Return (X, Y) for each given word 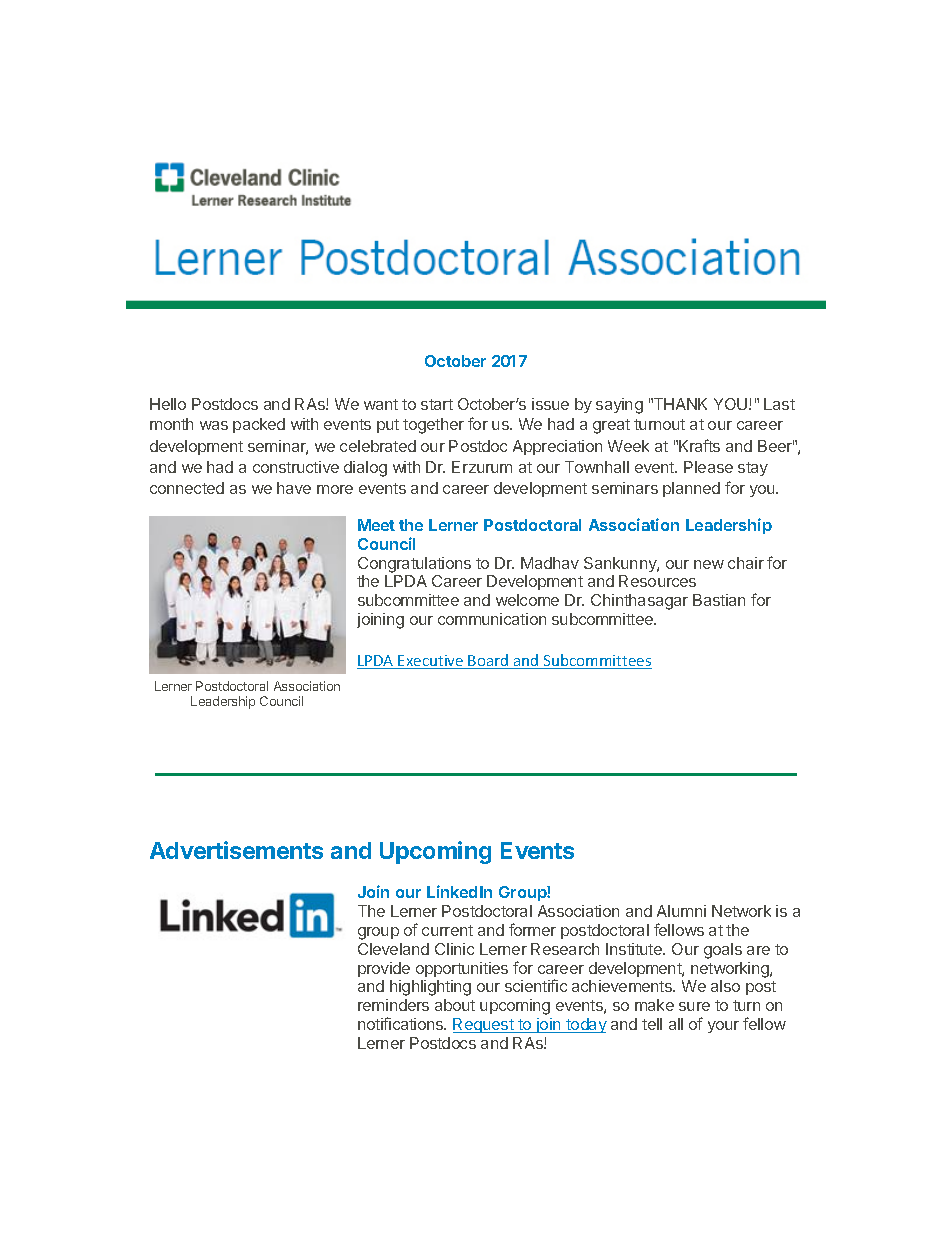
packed (259, 425)
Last (779, 404)
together (433, 426)
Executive (431, 662)
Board (489, 661)
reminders (393, 1005)
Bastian (719, 600)
